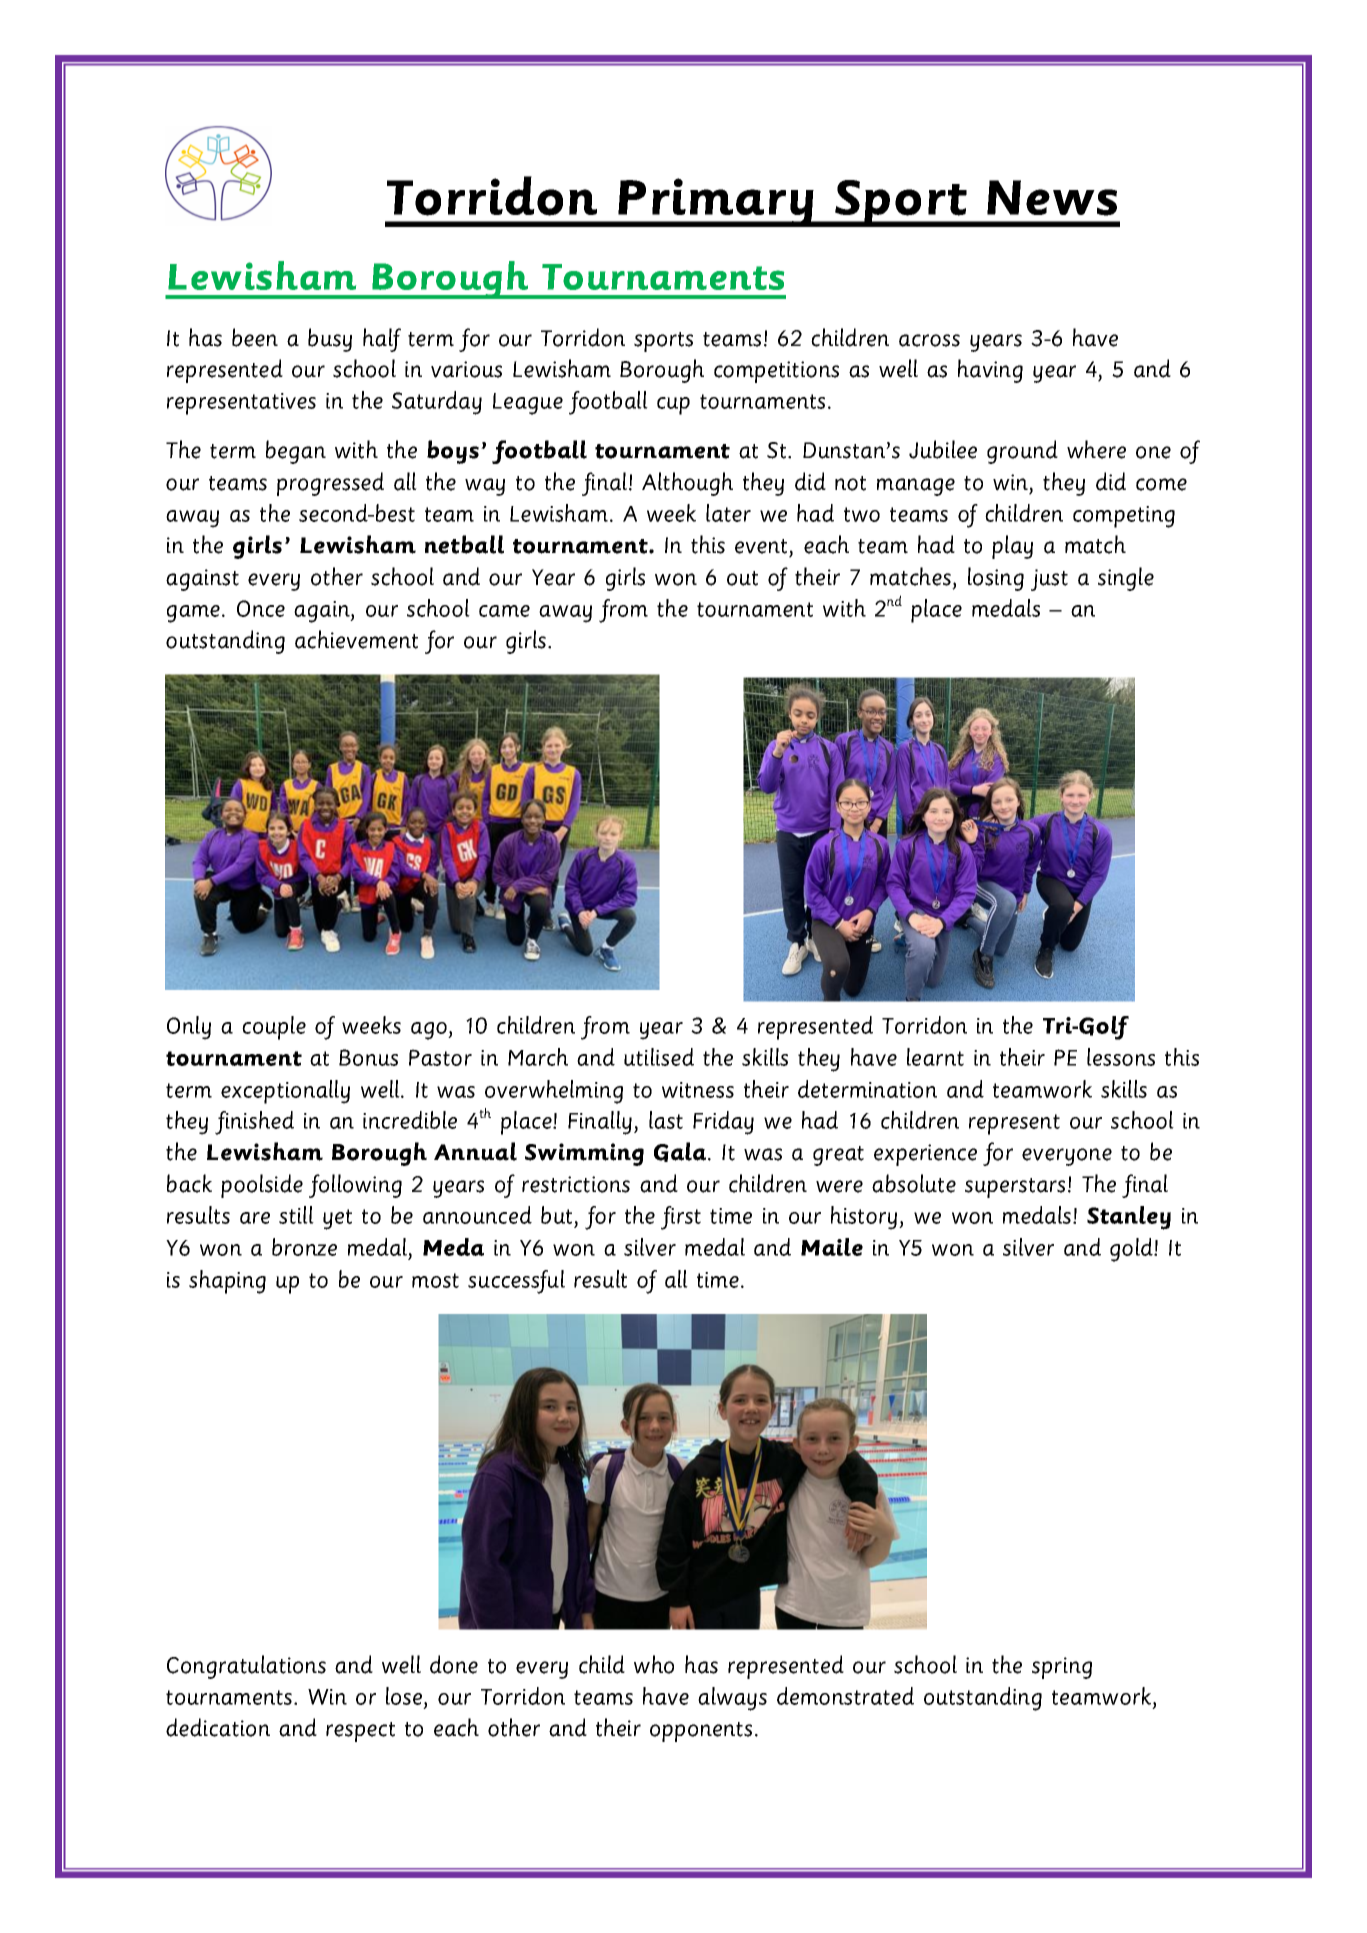 The height and width of the screenshot is (1933, 1367). Describe the element at coordinates (1049, 580) in the screenshot. I see `just` at that location.
